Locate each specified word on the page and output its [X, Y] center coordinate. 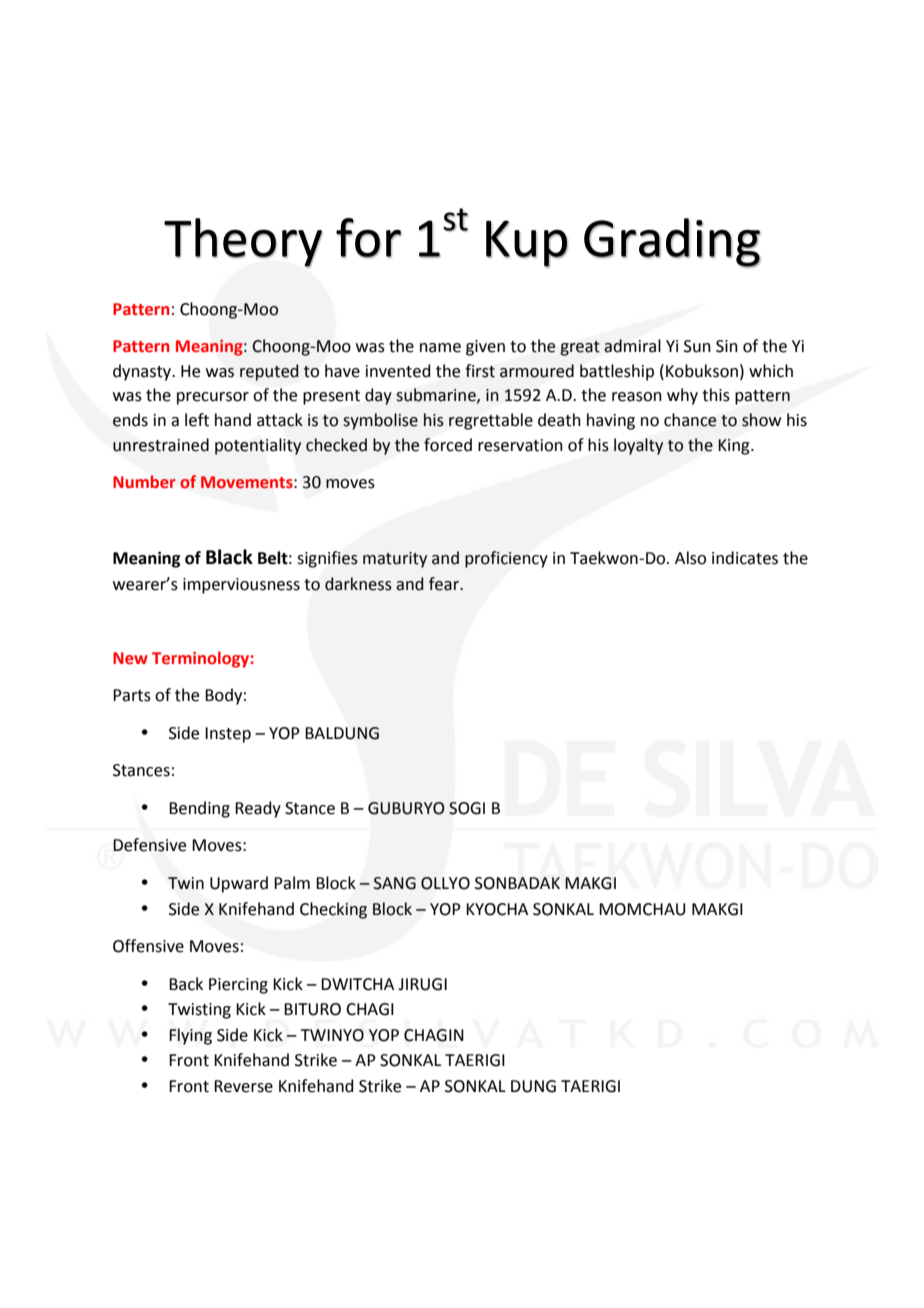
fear [445, 584]
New [130, 658]
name [440, 348]
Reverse [243, 1086]
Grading [672, 243]
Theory [243, 243]
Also [690, 558]
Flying [190, 1036]
